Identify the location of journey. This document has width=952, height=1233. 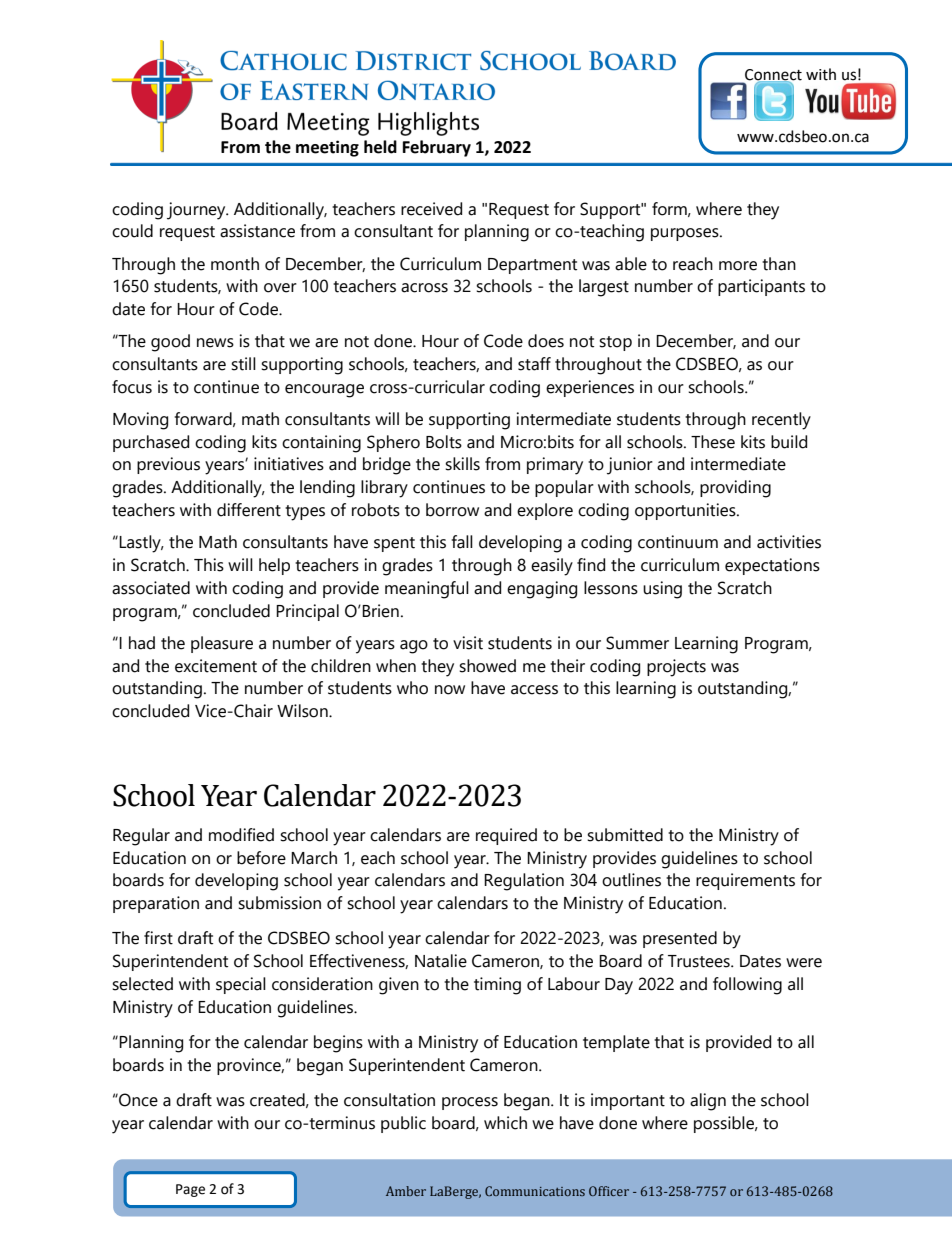
(197, 211).
